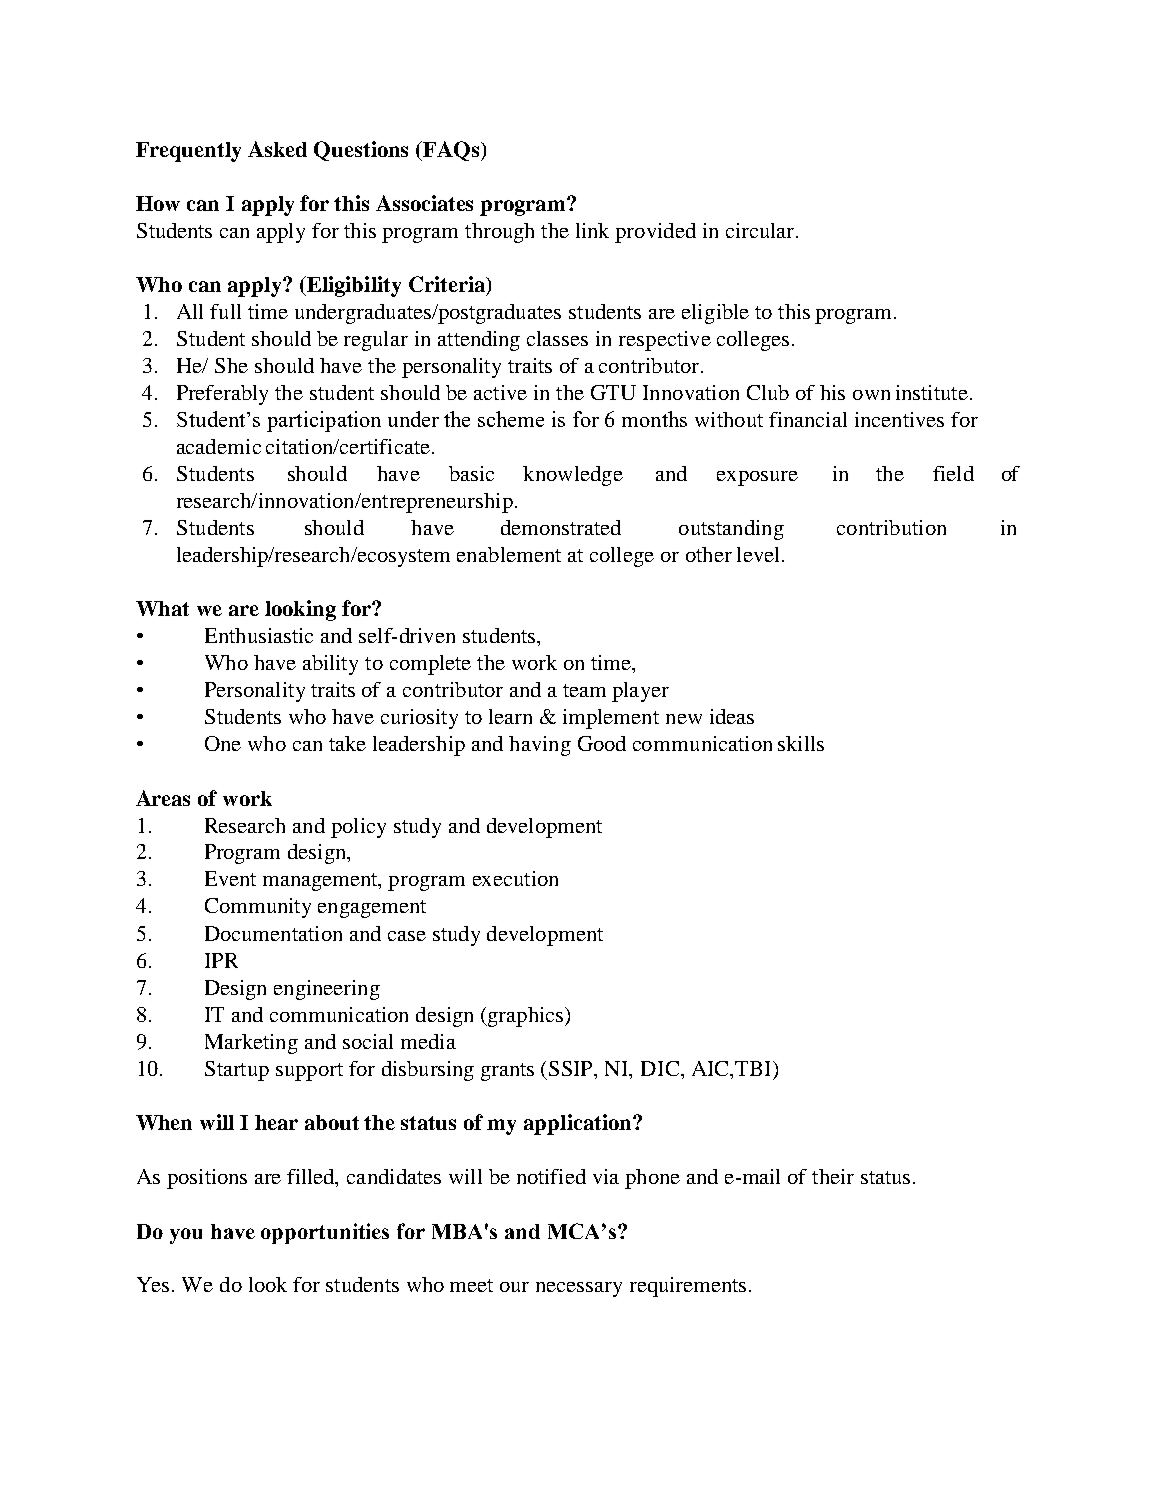 This screenshot has height=1495, width=1155. I want to click on contribution, so click(891, 527).
